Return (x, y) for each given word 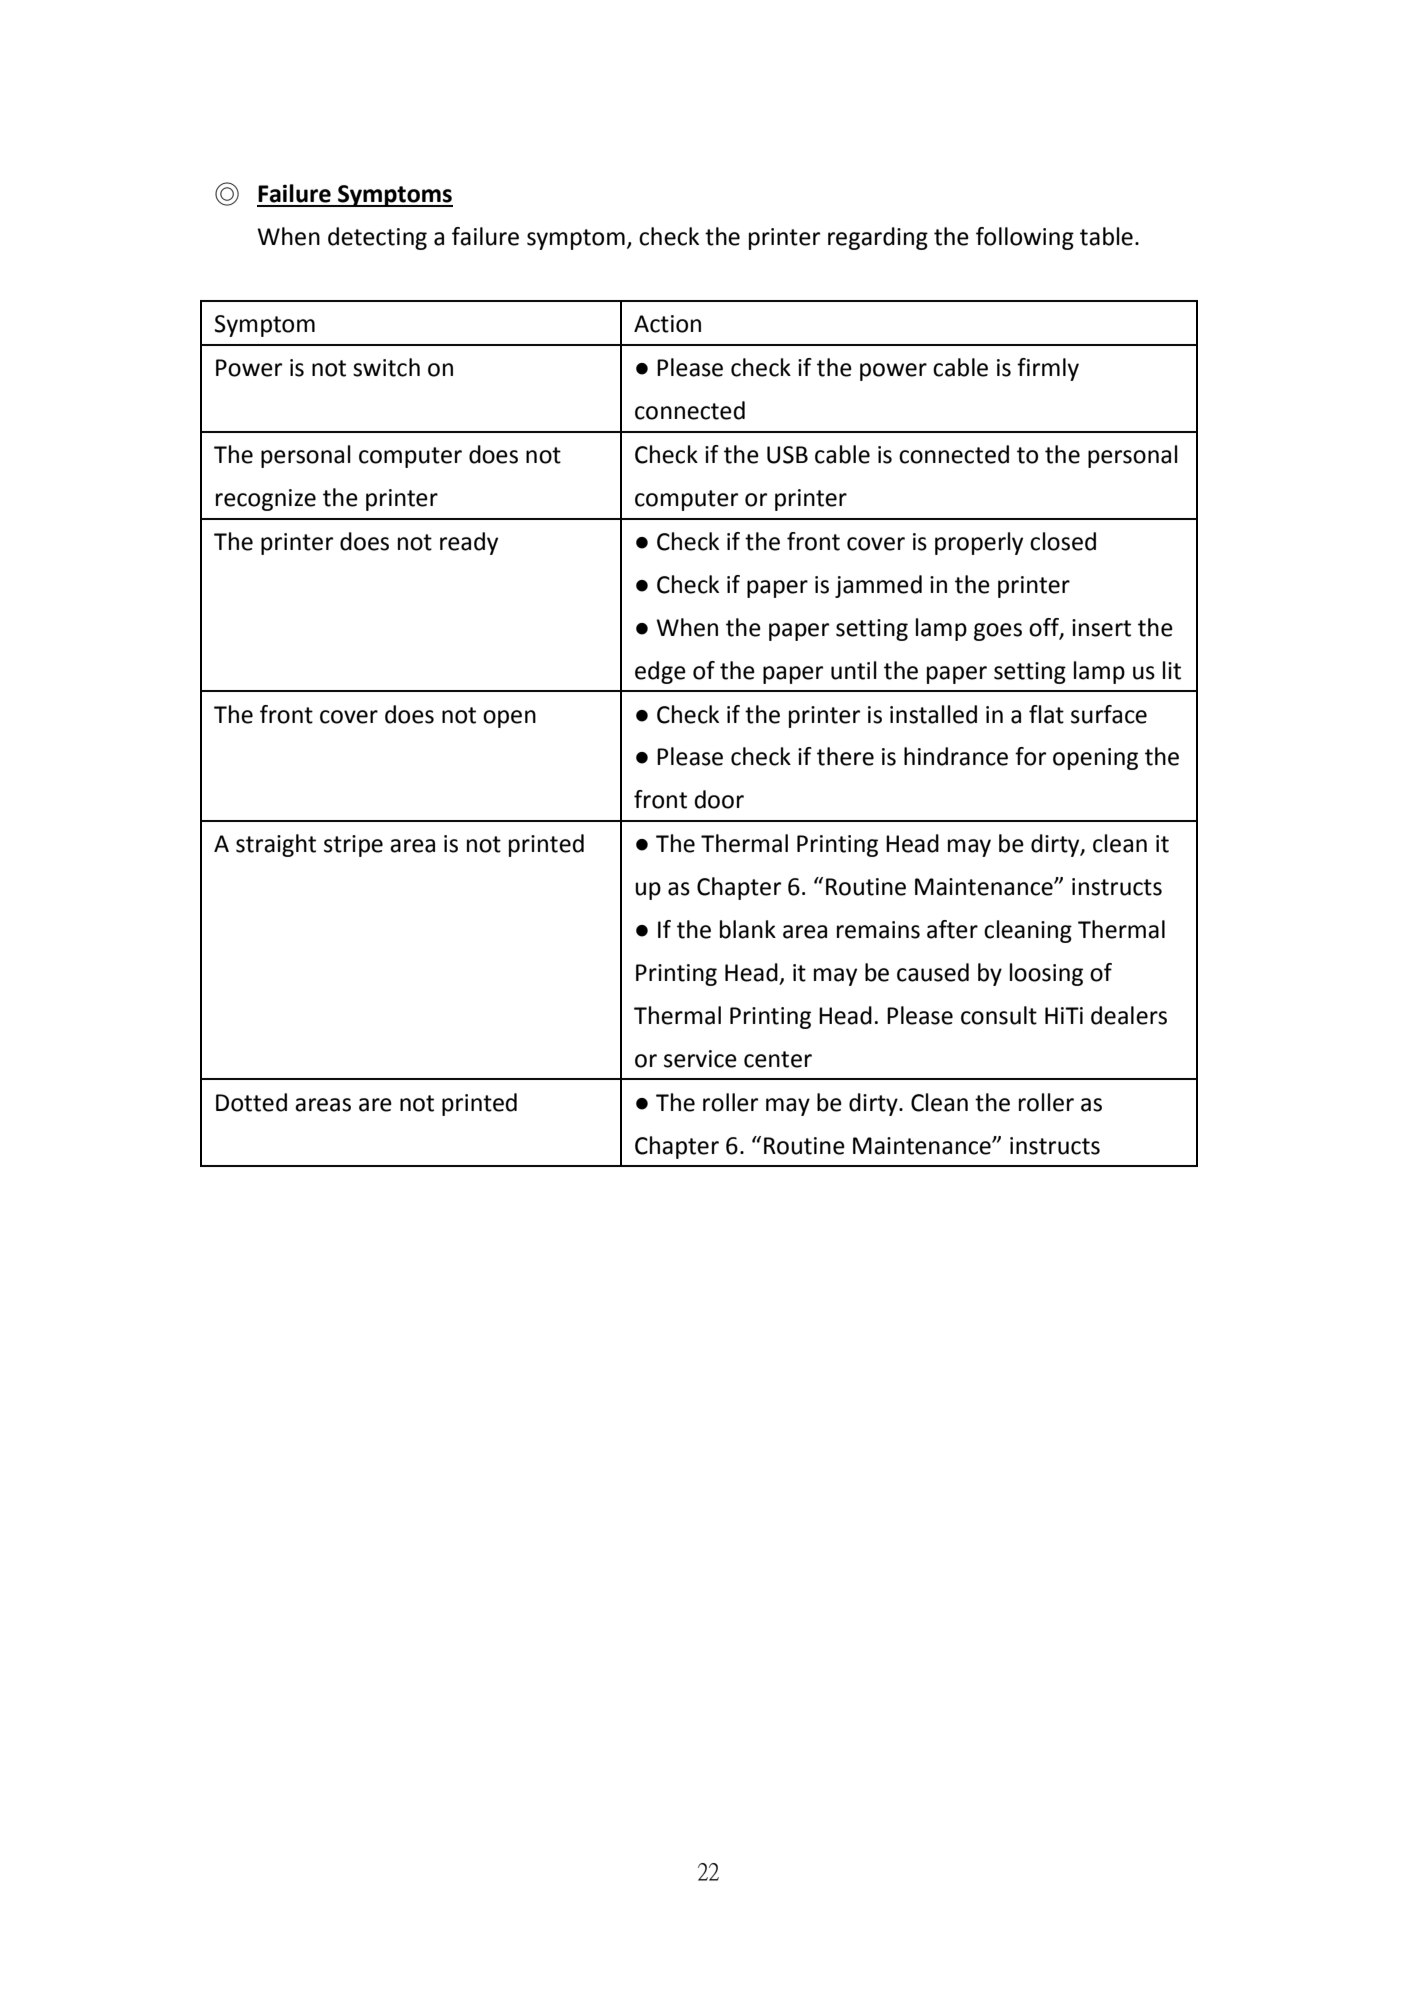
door (719, 799)
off (1045, 628)
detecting (377, 238)
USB (787, 455)
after (952, 929)
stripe (353, 846)
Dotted (251, 1102)
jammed (878, 586)
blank (748, 929)
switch (386, 367)
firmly (1048, 369)
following (1025, 238)
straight (276, 845)
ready (469, 543)
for (1030, 756)
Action (667, 324)
